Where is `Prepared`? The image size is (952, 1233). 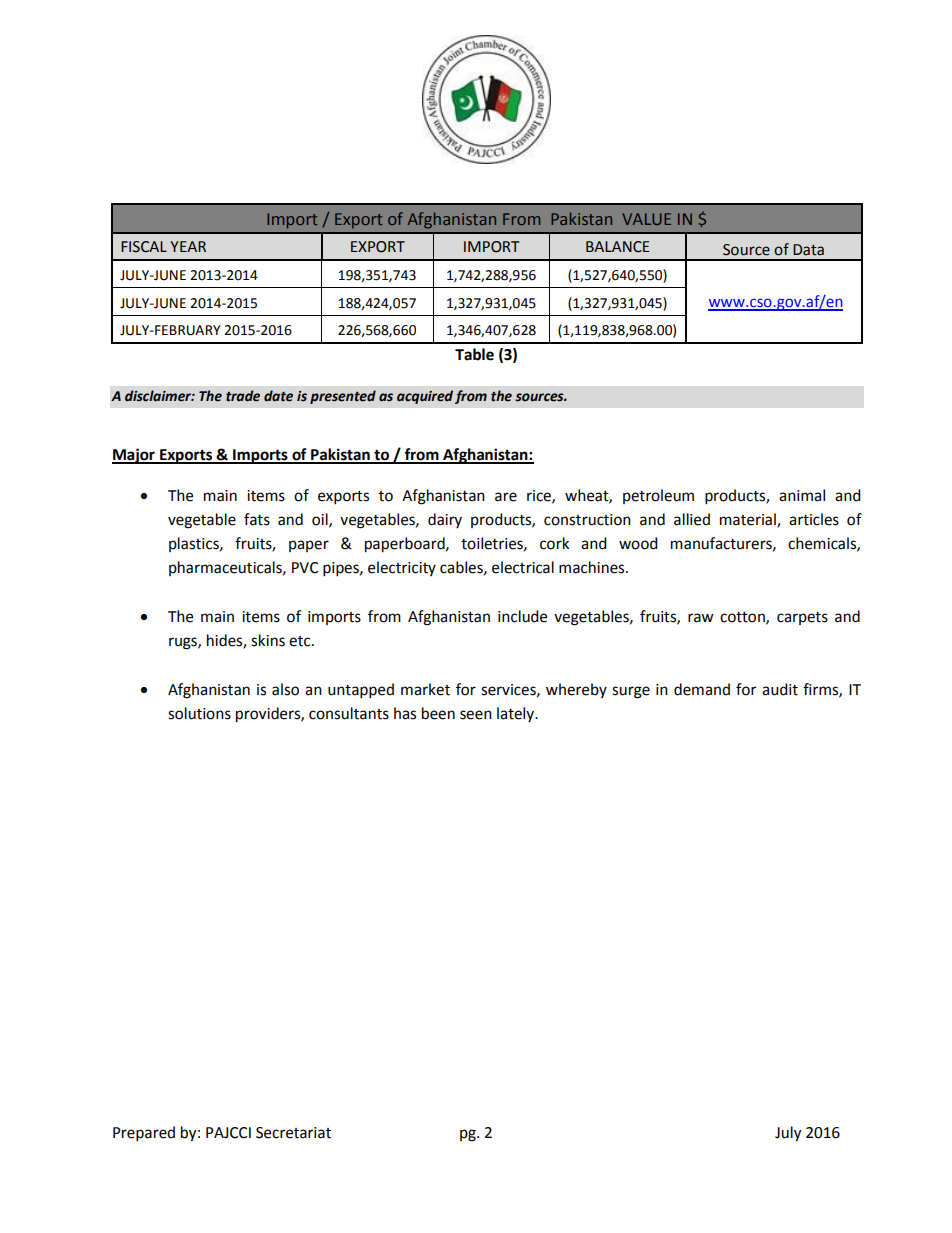
Prepared is located at coordinates (144, 1134).
